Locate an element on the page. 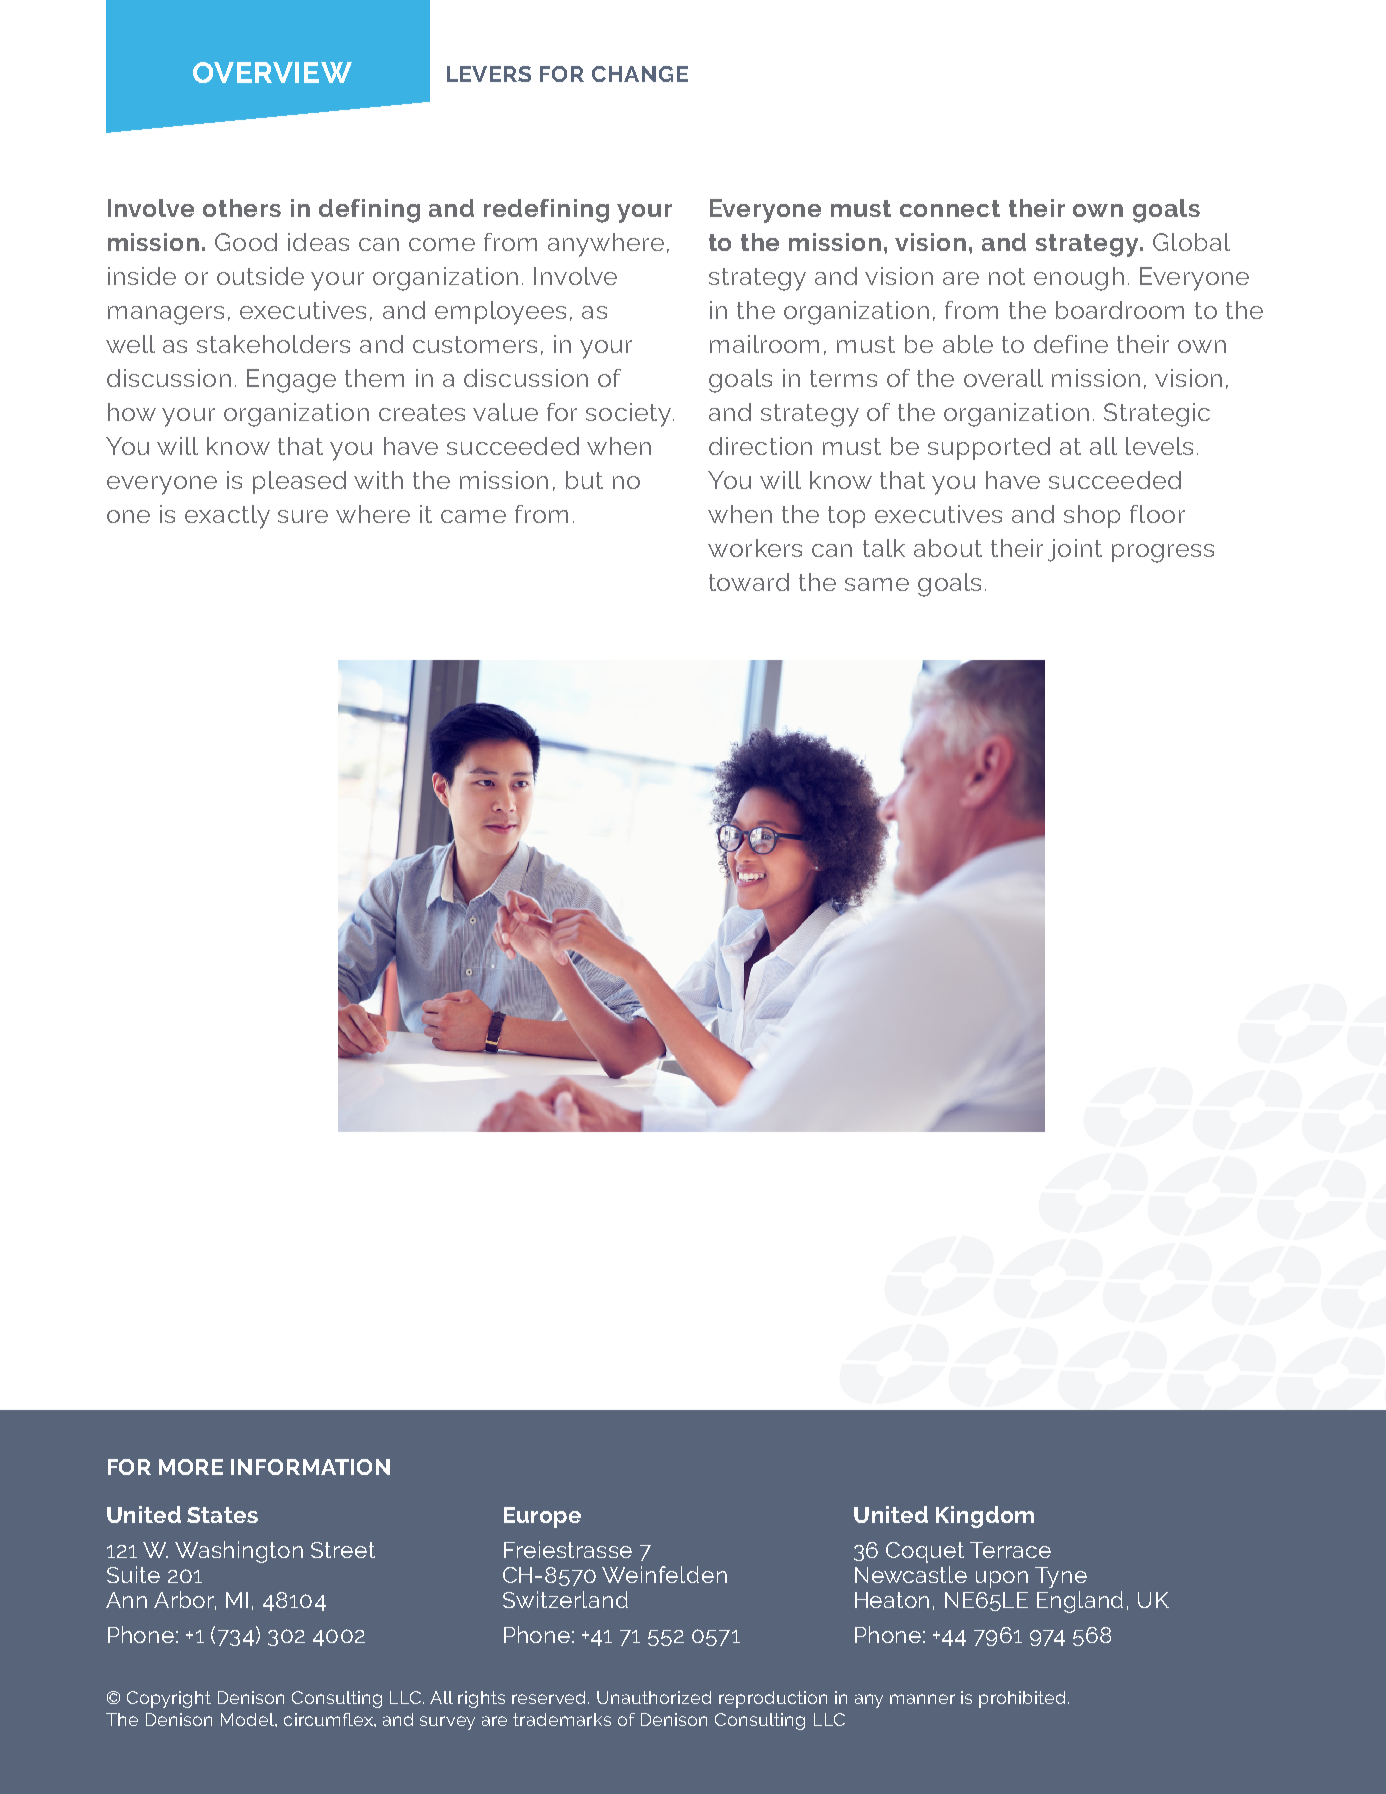  Engage is located at coordinates (291, 381).
